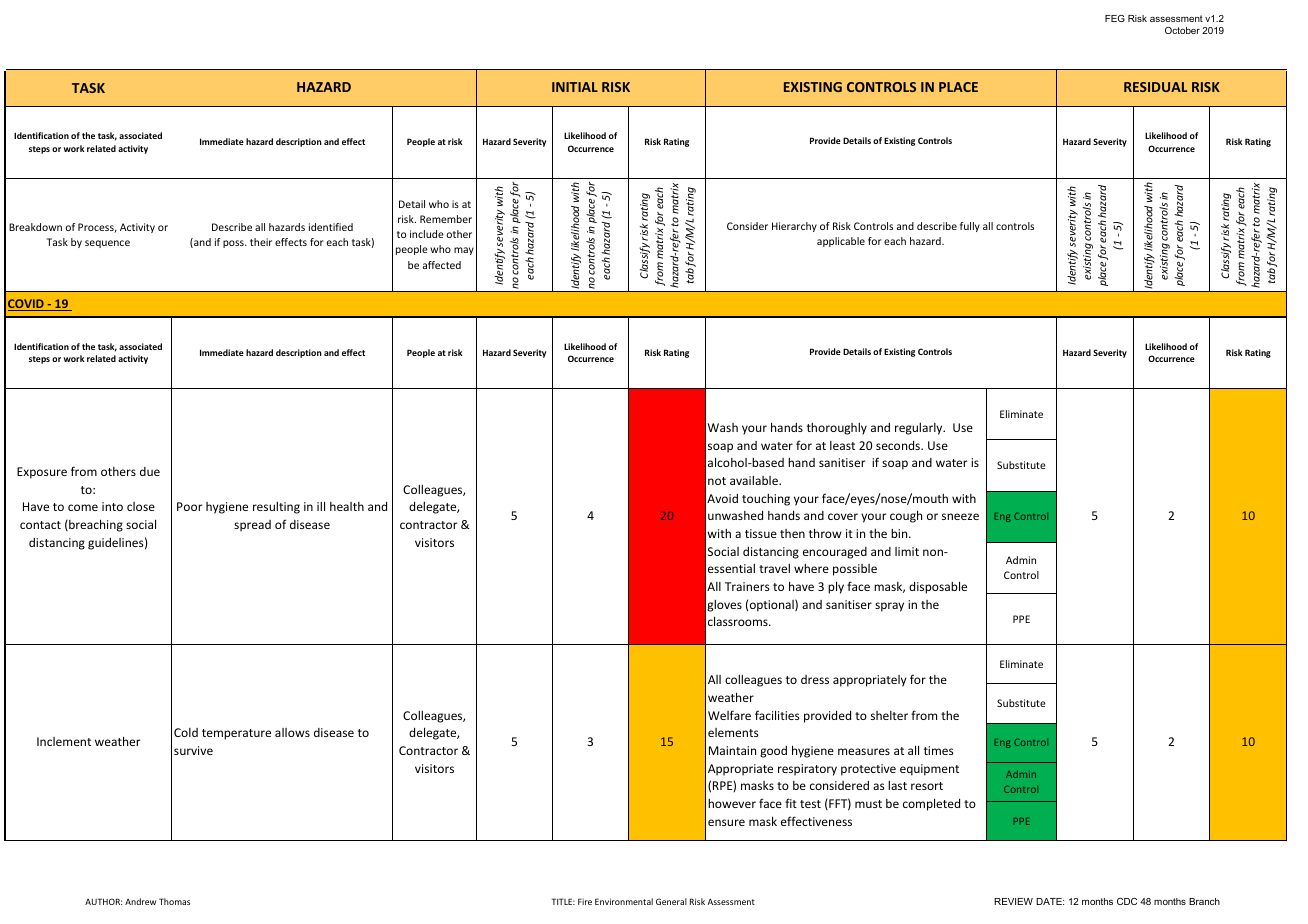 The width and height of the screenshot is (1308, 924). Describe the element at coordinates (1013, 901) in the screenshot. I see `REVIEW` at that location.
